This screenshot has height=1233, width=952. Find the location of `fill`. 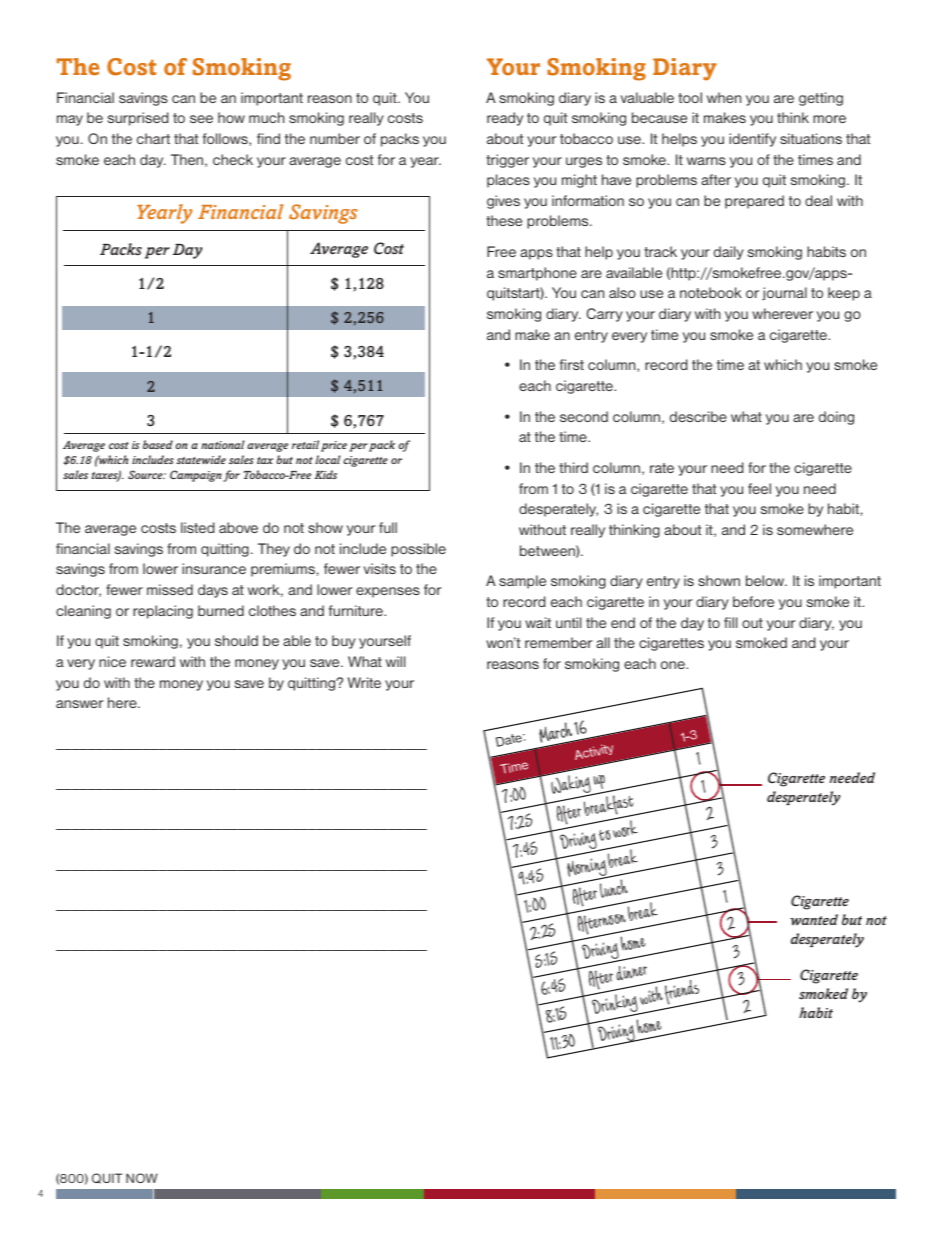

fill is located at coordinates (730, 622).
